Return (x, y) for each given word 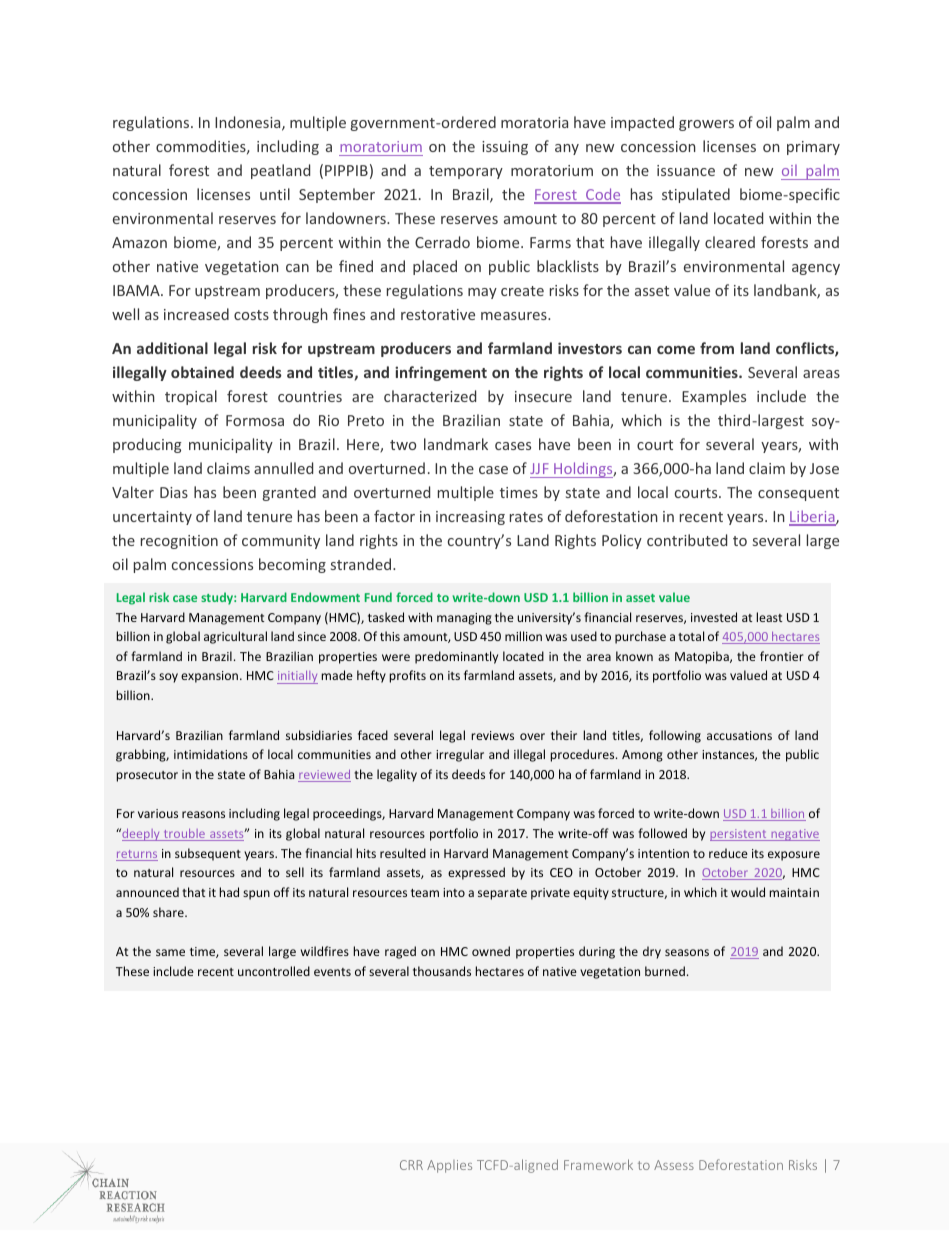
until (275, 194)
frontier (782, 656)
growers (706, 125)
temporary (466, 172)
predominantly (456, 657)
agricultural (235, 637)
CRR (411, 1165)
